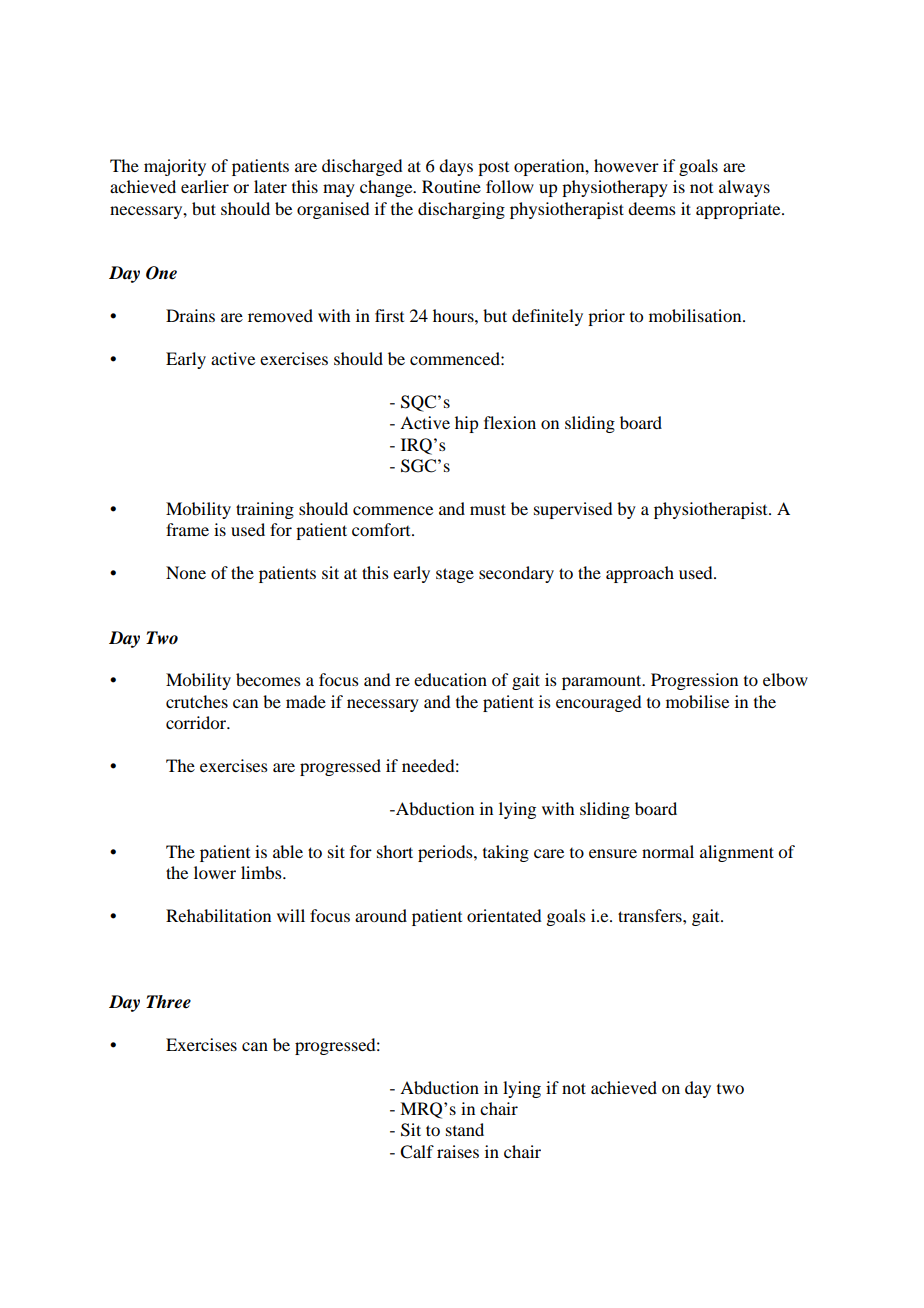 Image resolution: width=924 pixels, height=1308 pixels. Describe the element at coordinates (451, 186) in the screenshot. I see `Routine` at that location.
